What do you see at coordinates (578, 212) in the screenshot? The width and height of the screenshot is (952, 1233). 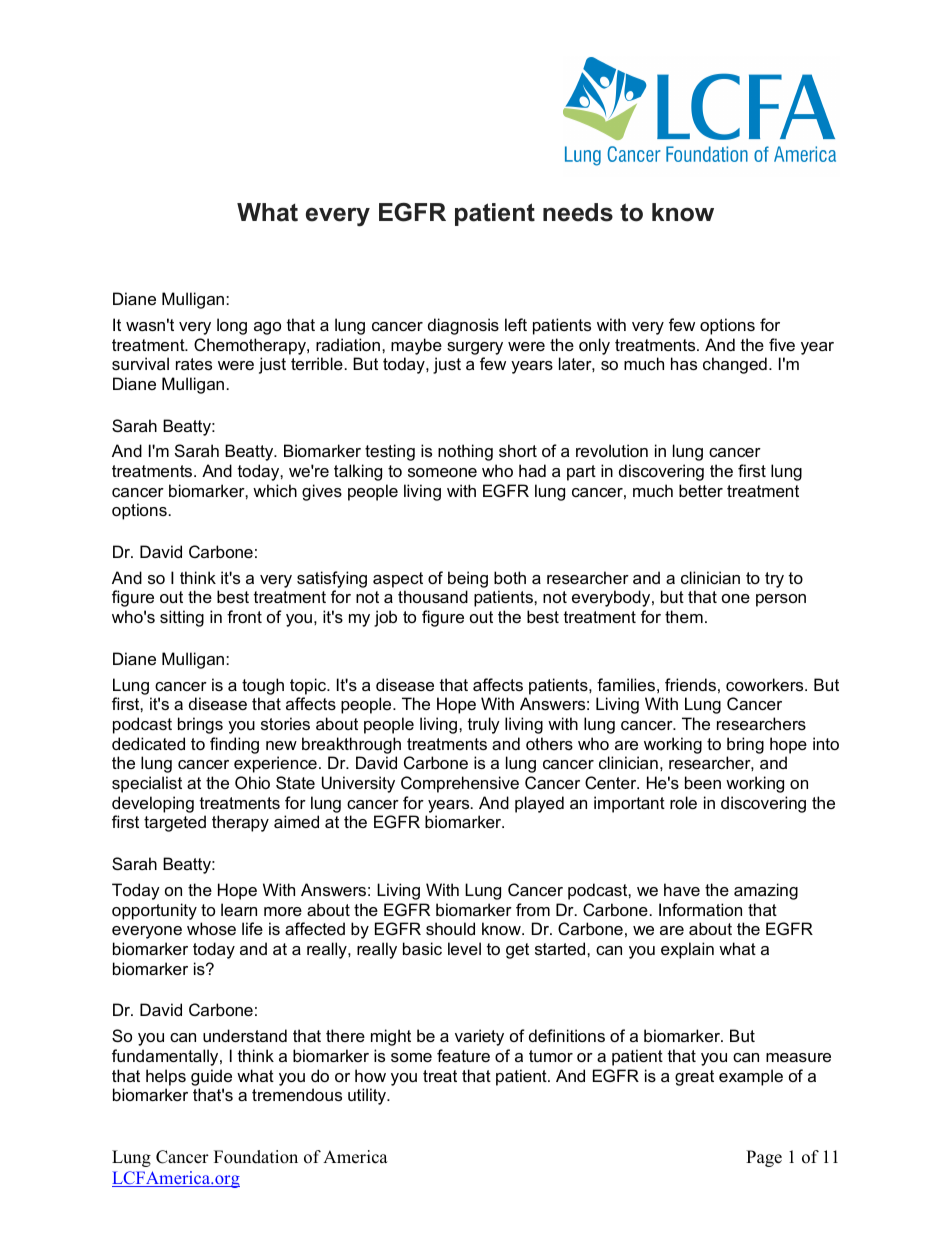 I see `needs` at bounding box center [578, 212].
